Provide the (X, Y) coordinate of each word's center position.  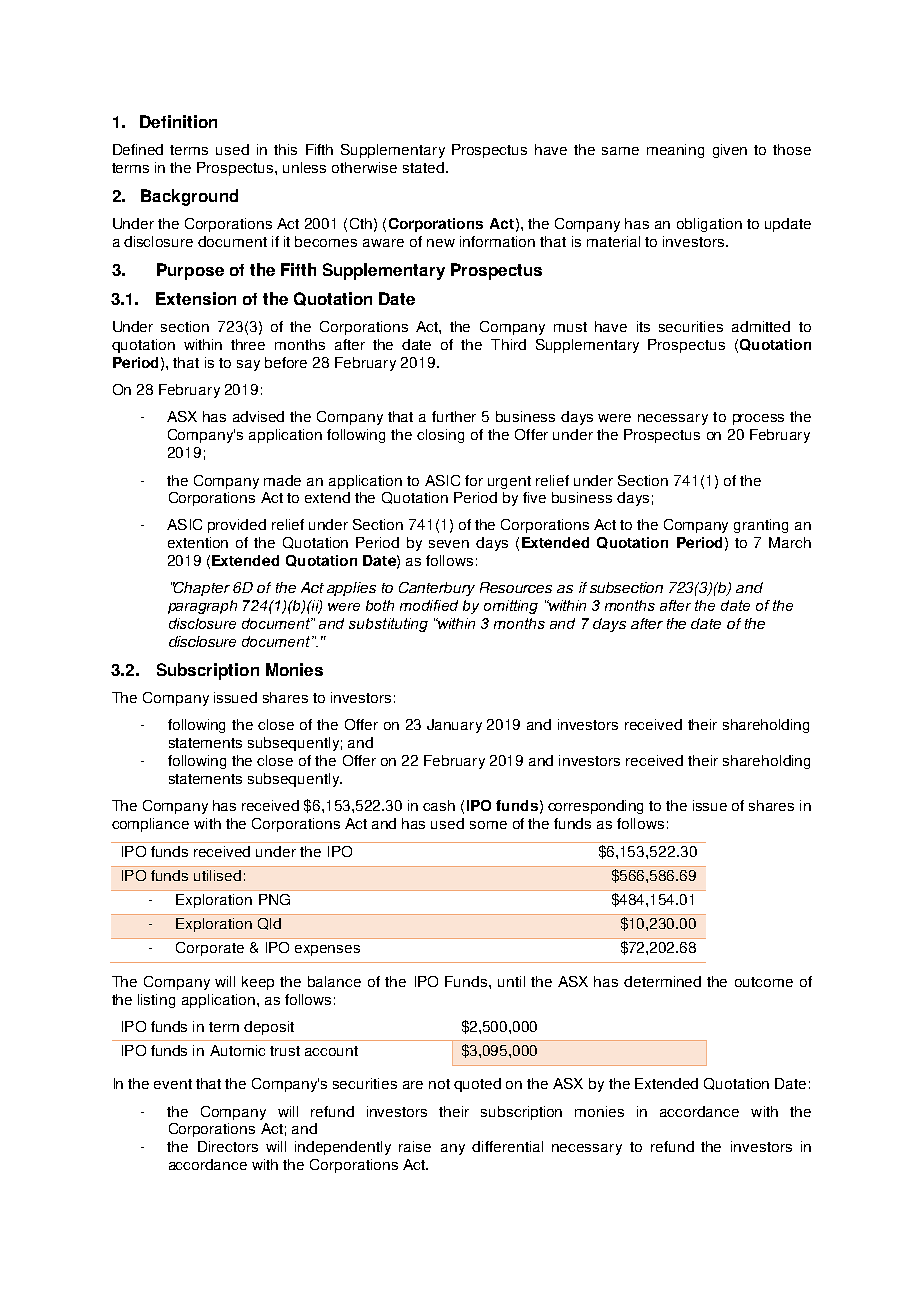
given (730, 151)
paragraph (202, 607)
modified (429, 605)
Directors (228, 1146)
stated (425, 167)
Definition (178, 121)
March (790, 542)
